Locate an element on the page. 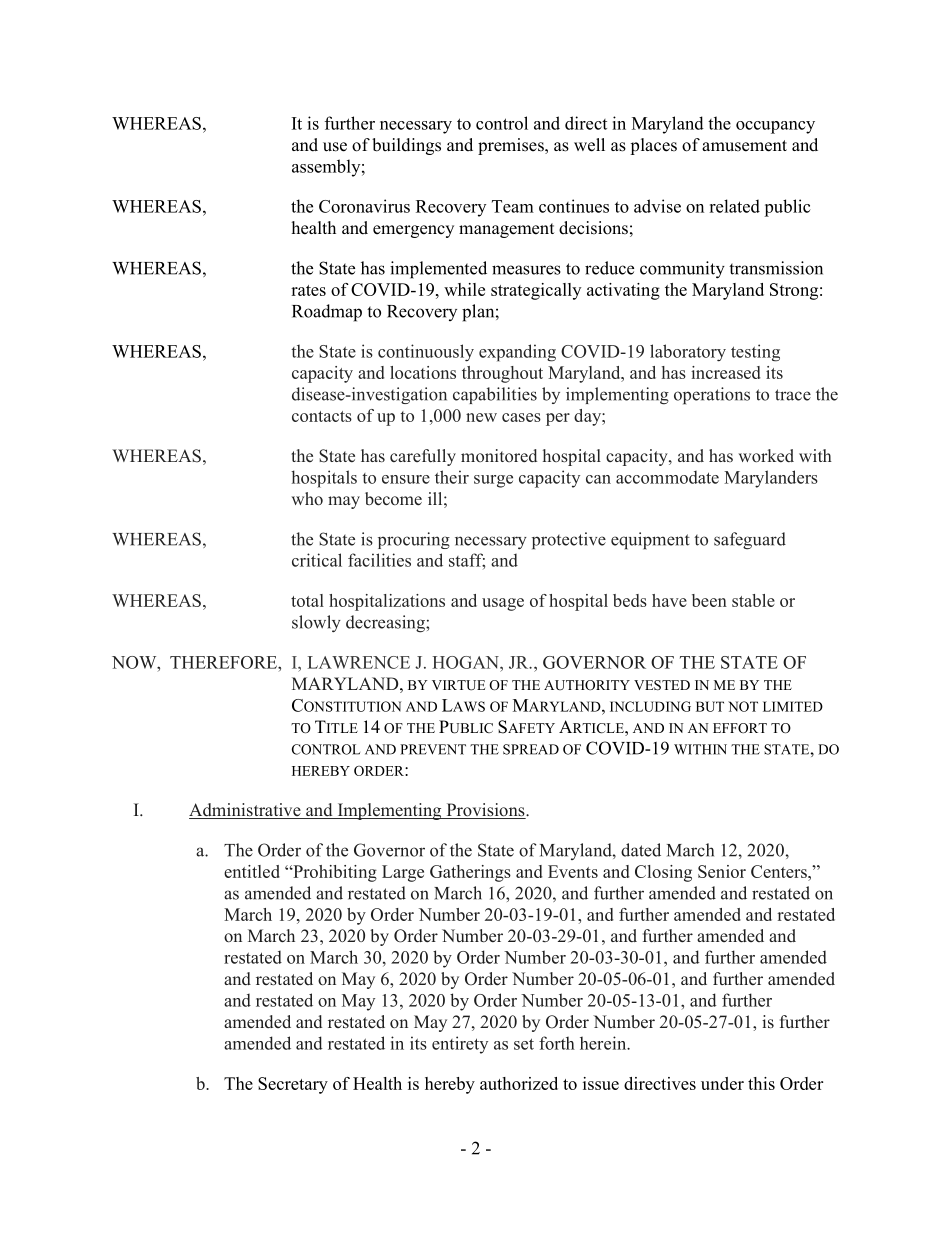  Secretary is located at coordinates (293, 1085).
